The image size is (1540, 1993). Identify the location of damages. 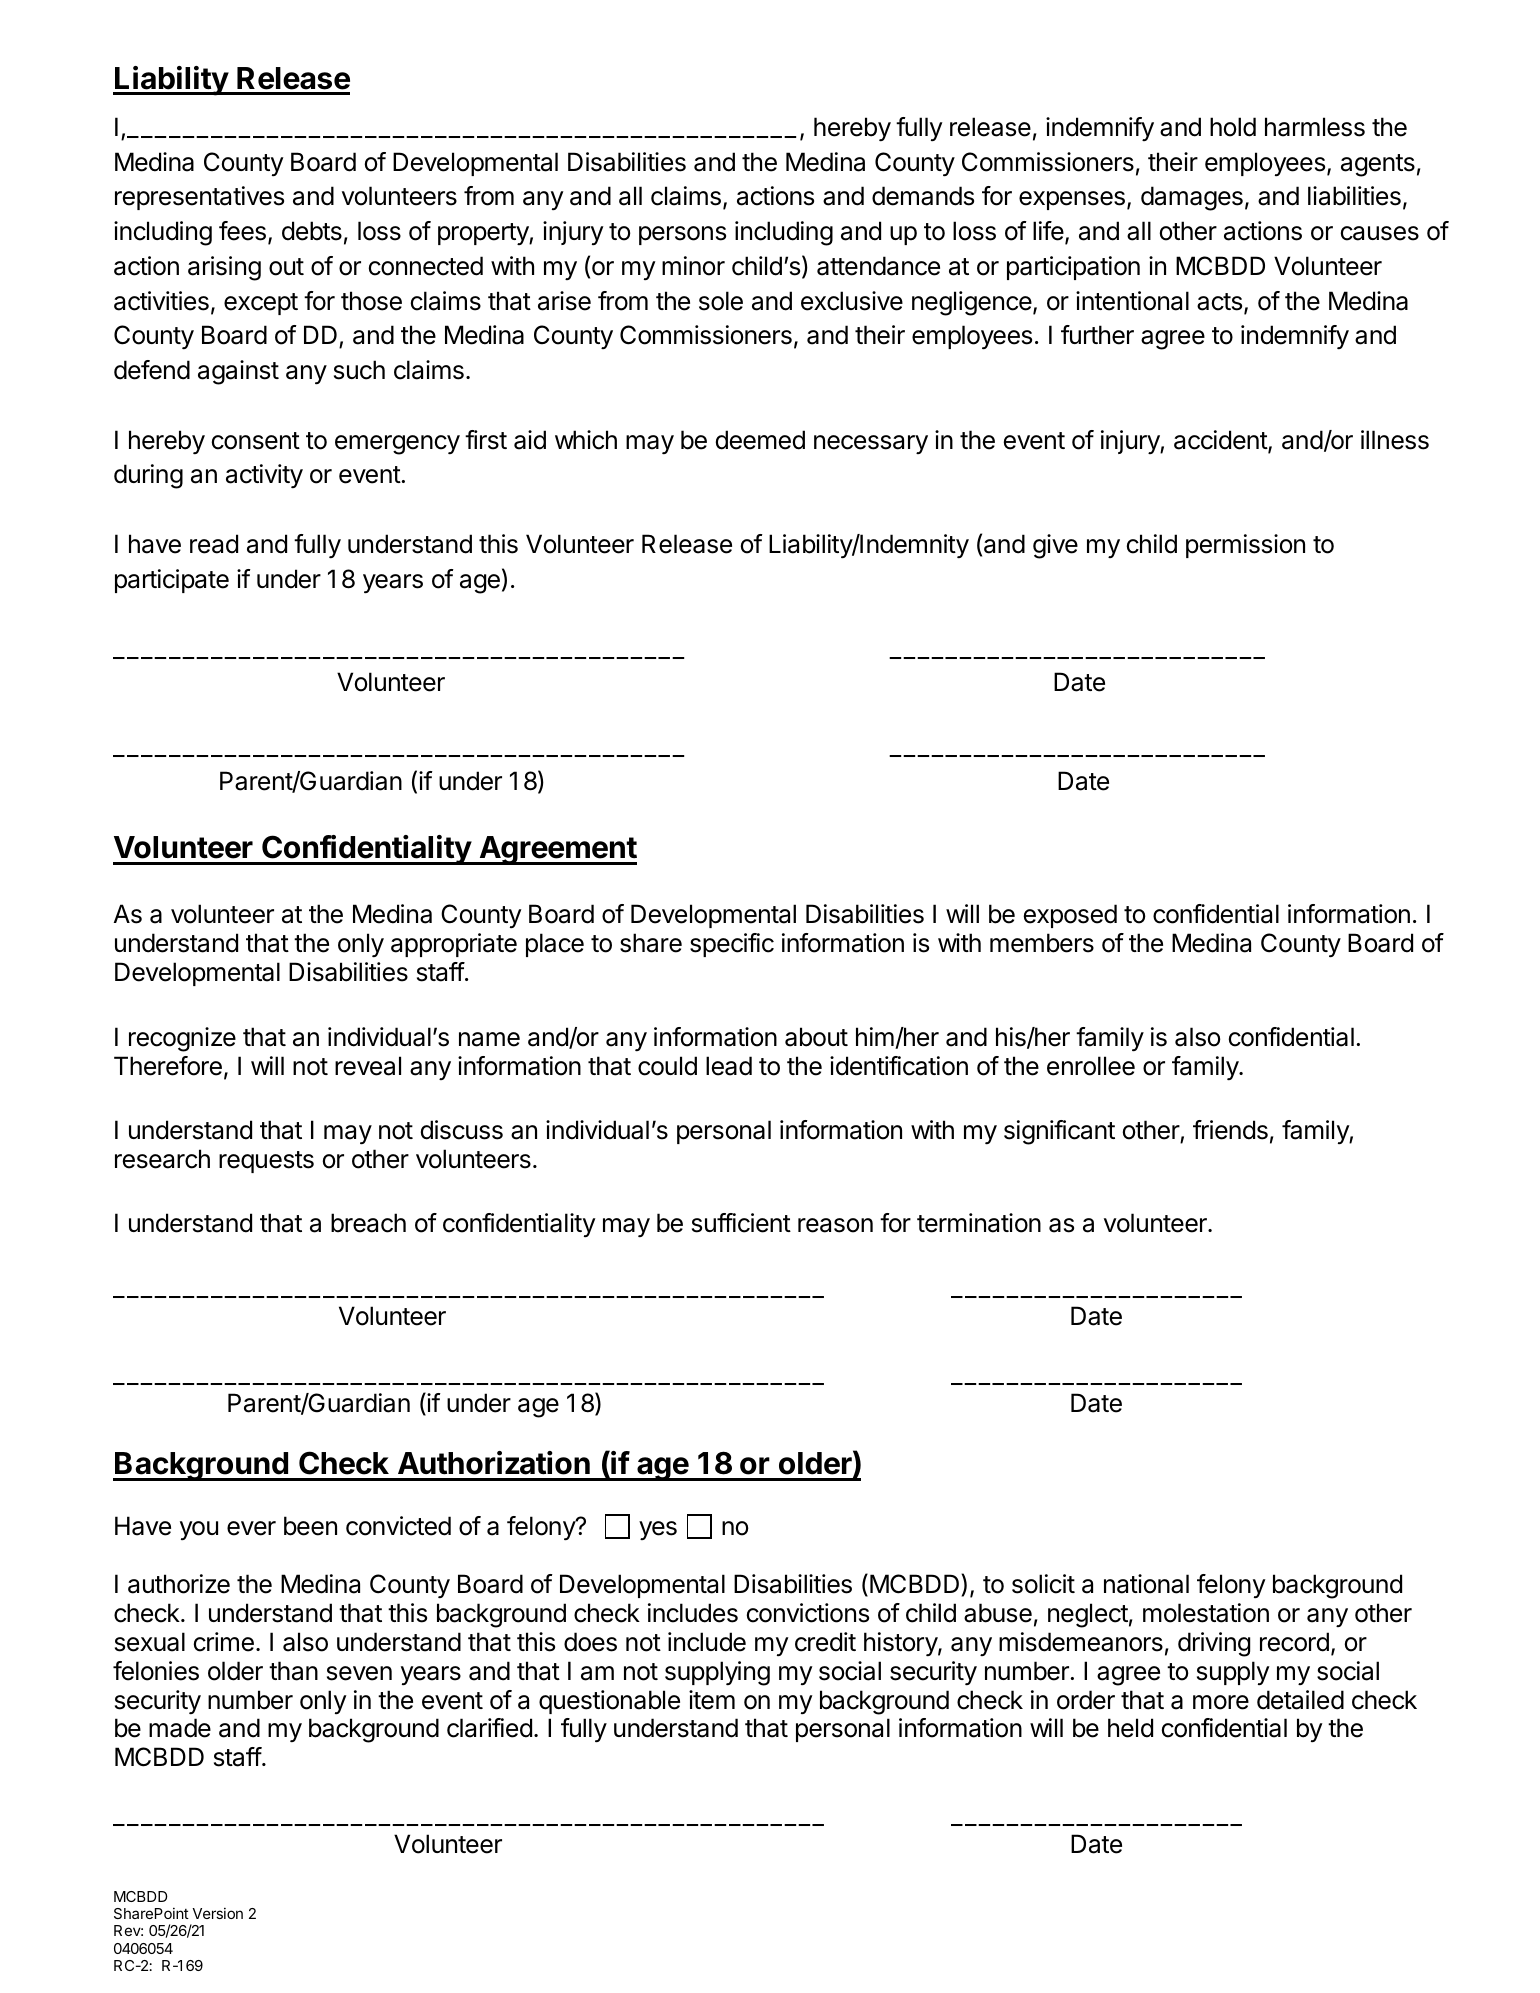
(1192, 198).
